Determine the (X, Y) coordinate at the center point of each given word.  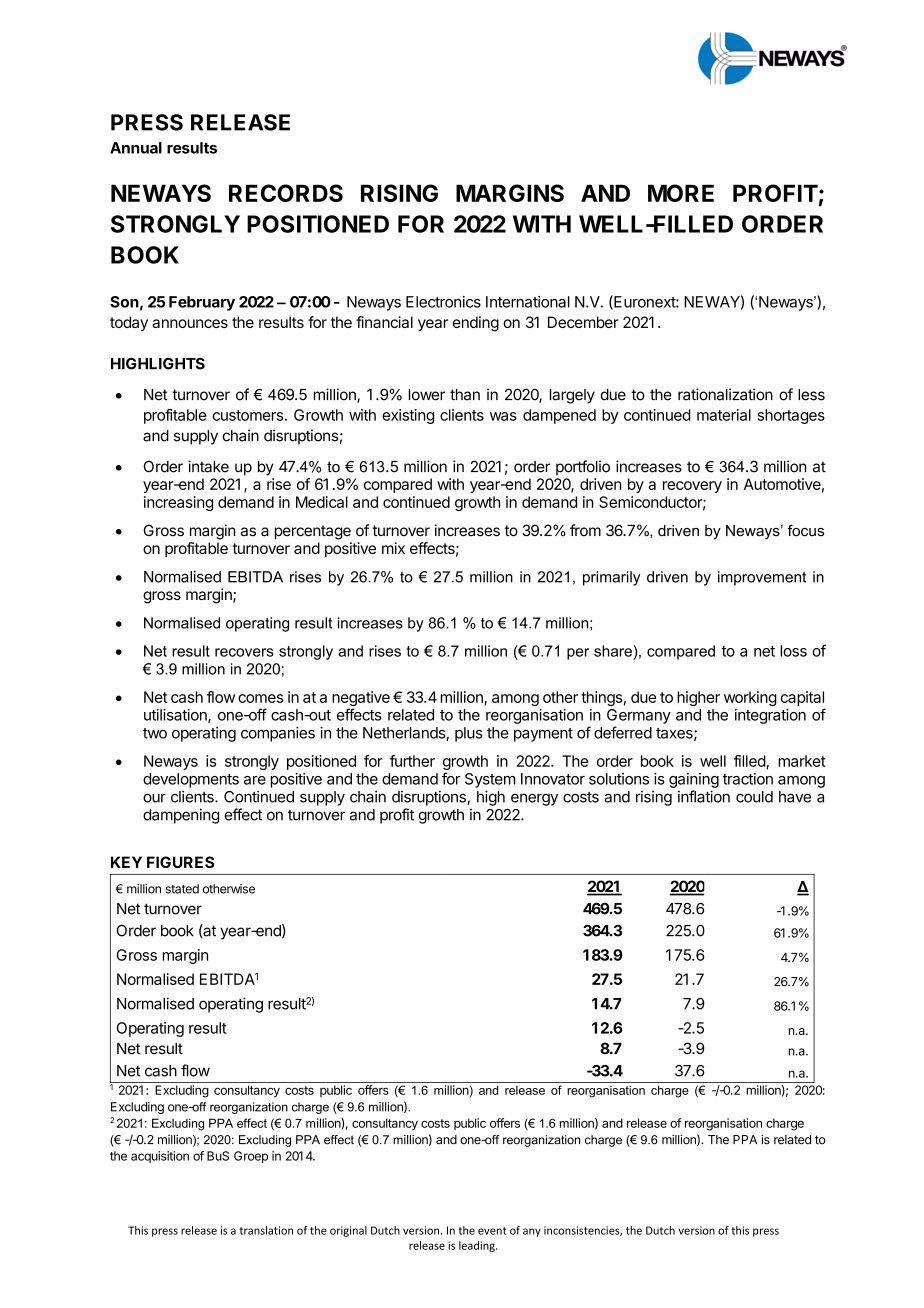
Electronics (443, 302)
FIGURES (180, 862)
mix (393, 548)
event (492, 1231)
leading (478, 1246)
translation (266, 1230)
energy (534, 799)
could (754, 797)
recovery (692, 487)
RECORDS (286, 193)
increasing (178, 503)
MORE (681, 193)
